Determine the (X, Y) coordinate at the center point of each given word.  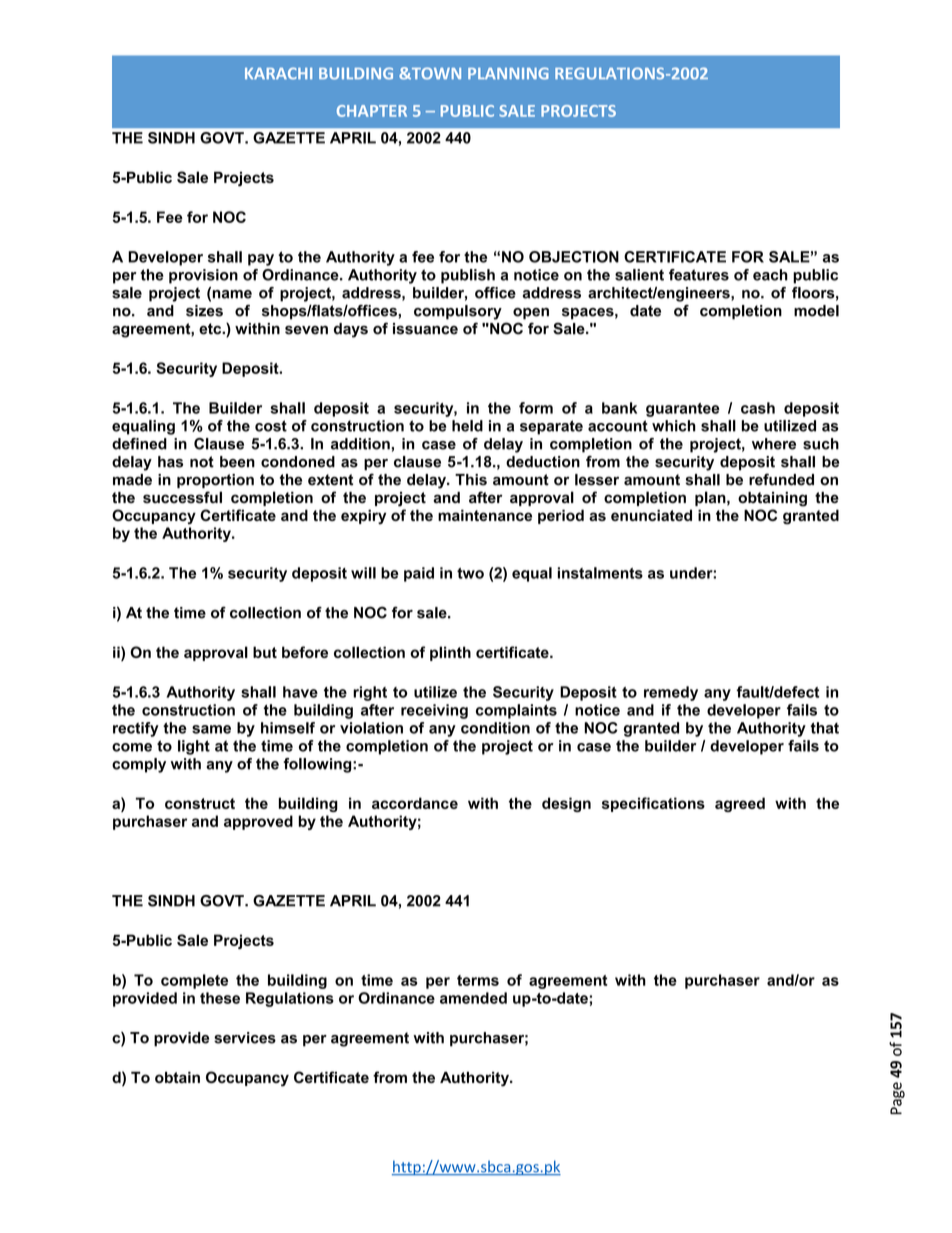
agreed (740, 804)
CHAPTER (372, 111)
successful (182, 497)
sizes (204, 311)
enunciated (651, 515)
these (220, 998)
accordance (415, 803)
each (770, 275)
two (470, 573)
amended (473, 998)
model (816, 311)
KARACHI (278, 73)
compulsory (458, 312)
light (194, 747)
